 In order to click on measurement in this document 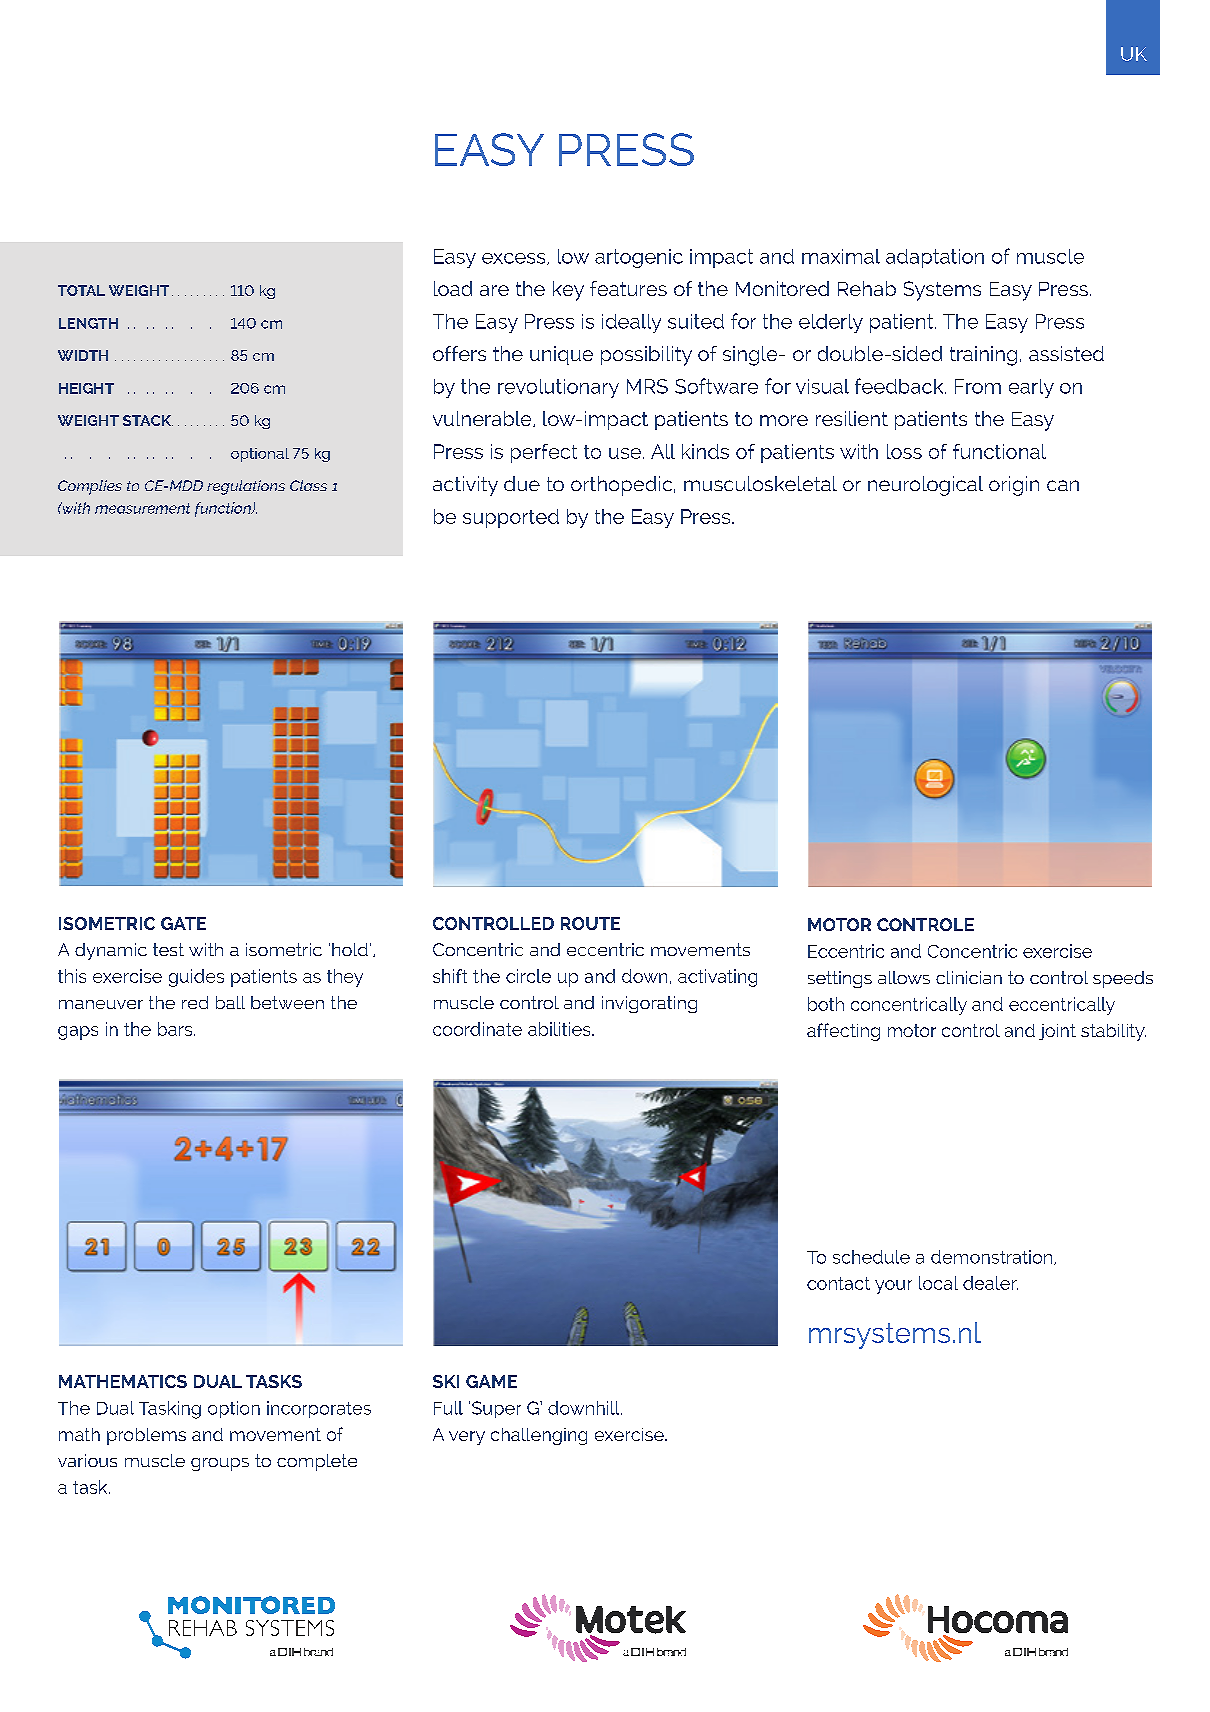, I will do `click(142, 508)`.
